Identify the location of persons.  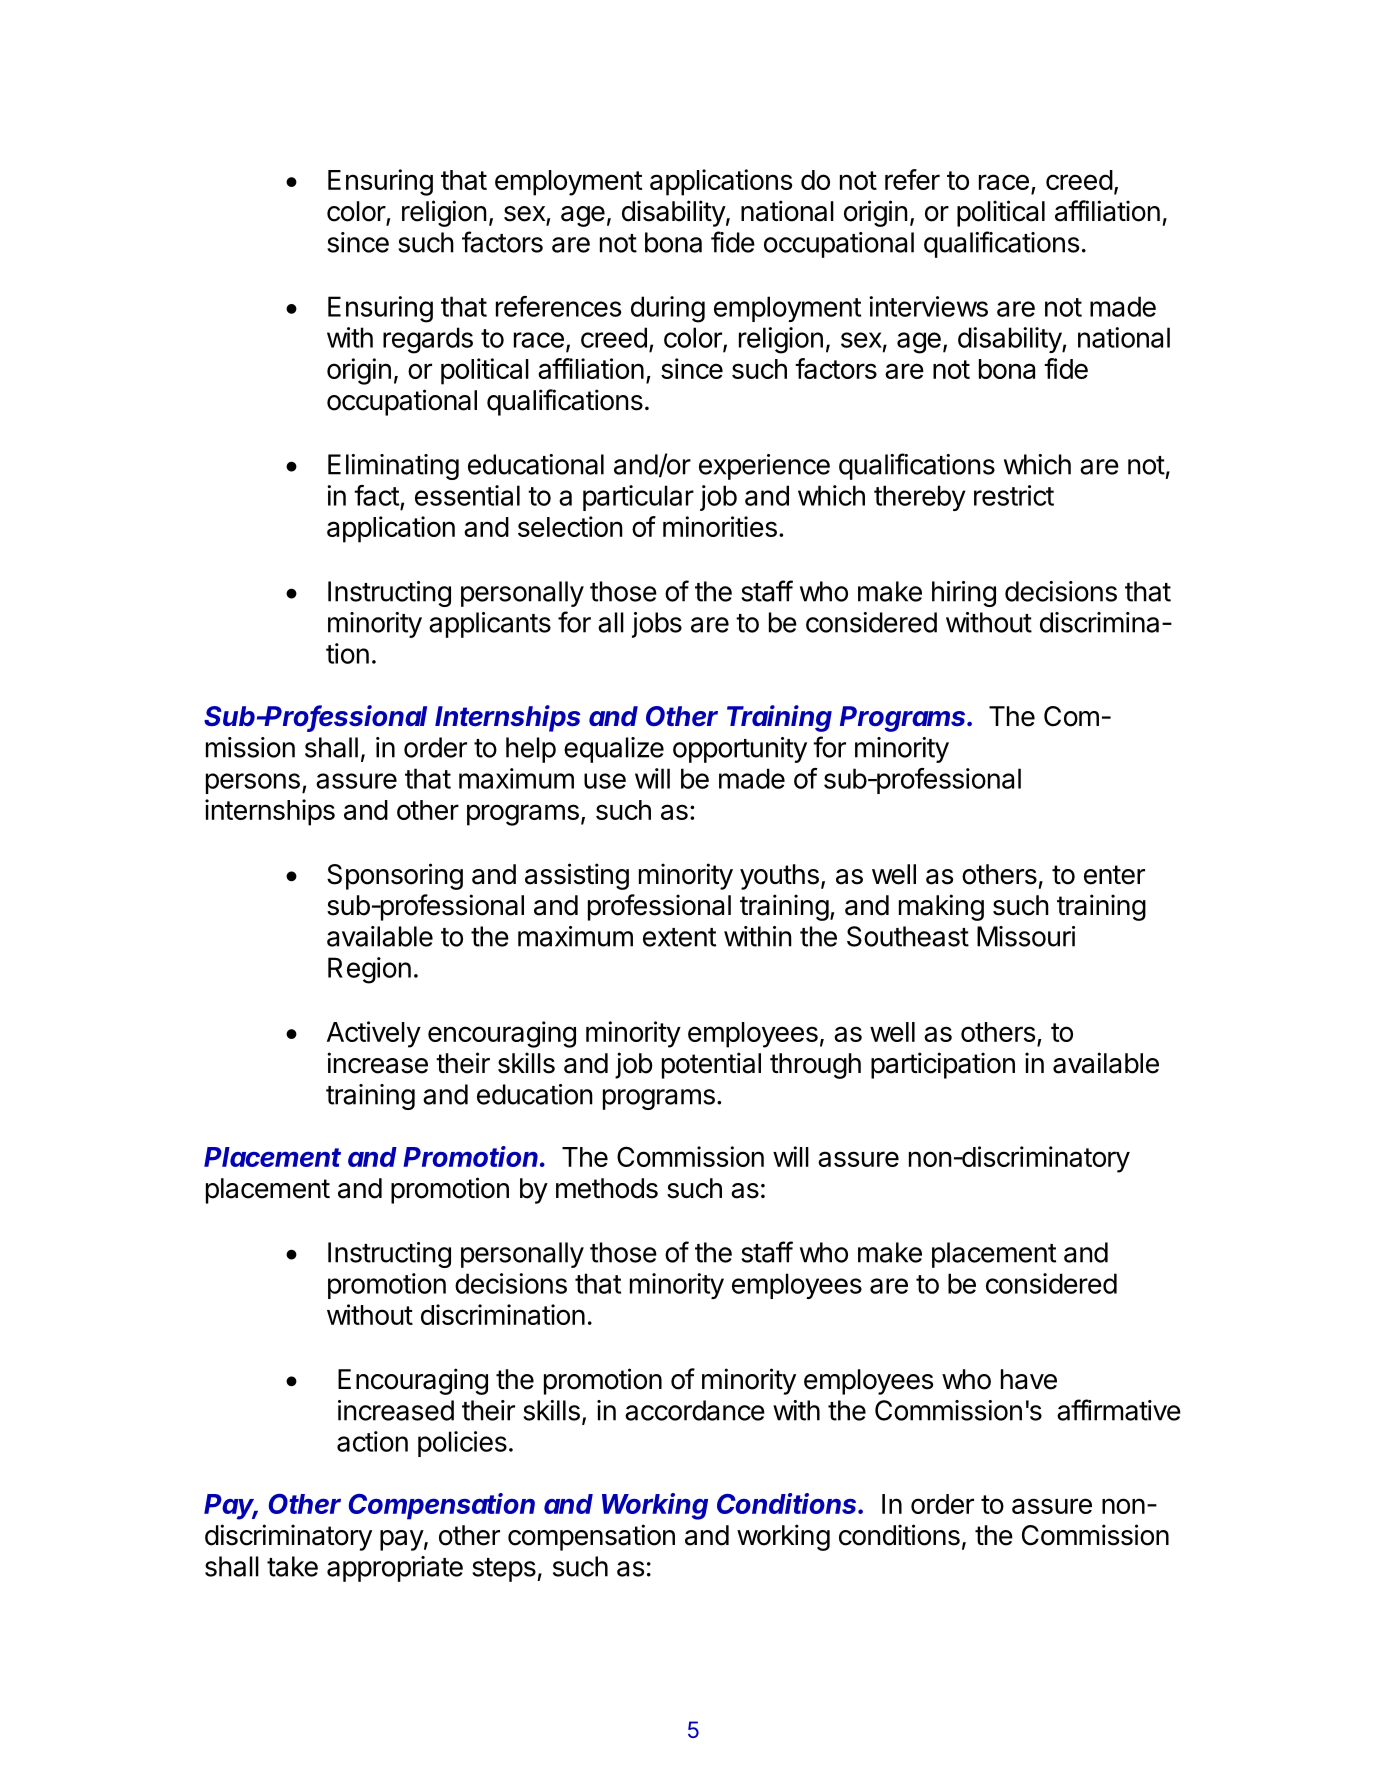
(253, 783).
